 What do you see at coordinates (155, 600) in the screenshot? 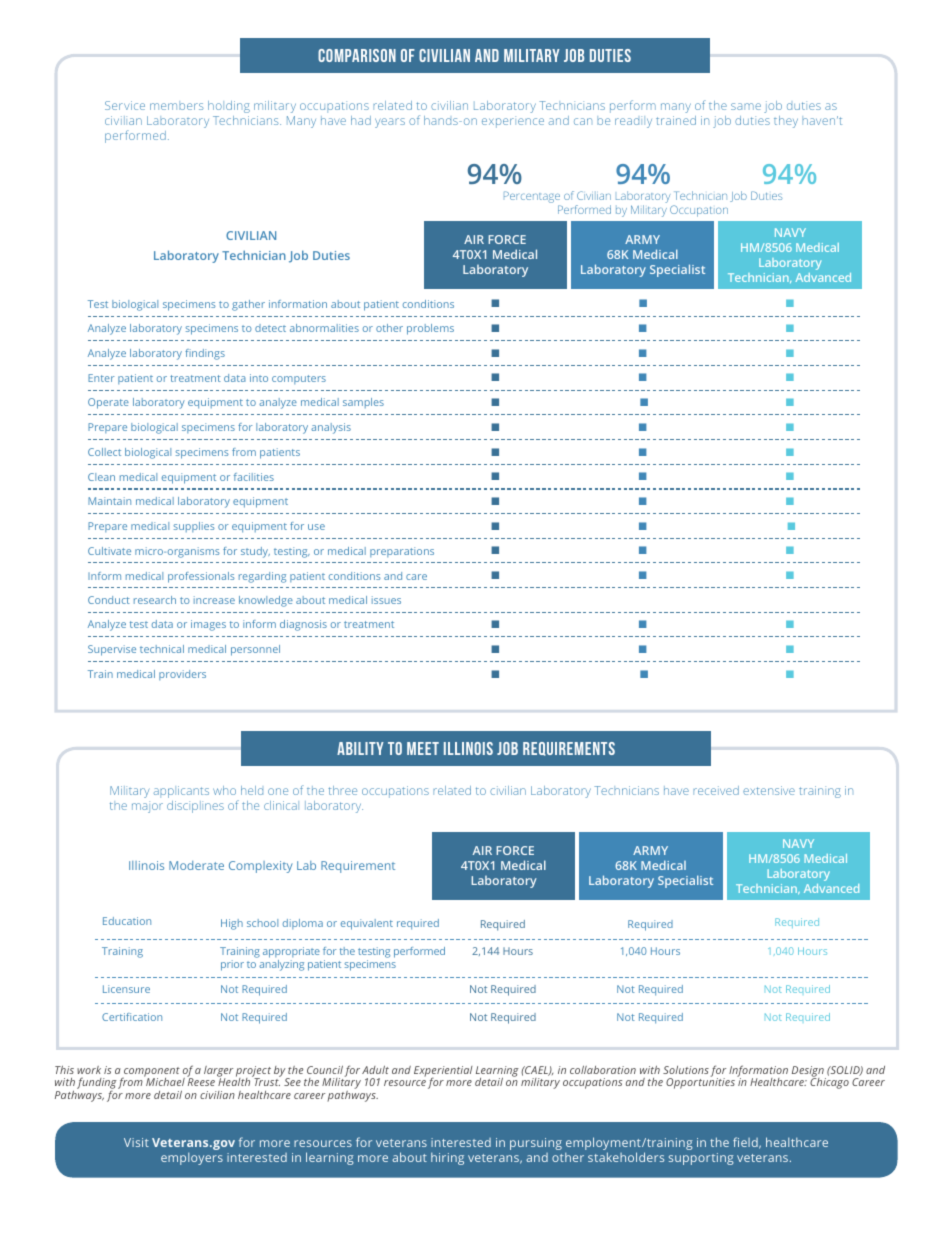
I see `research` at bounding box center [155, 600].
